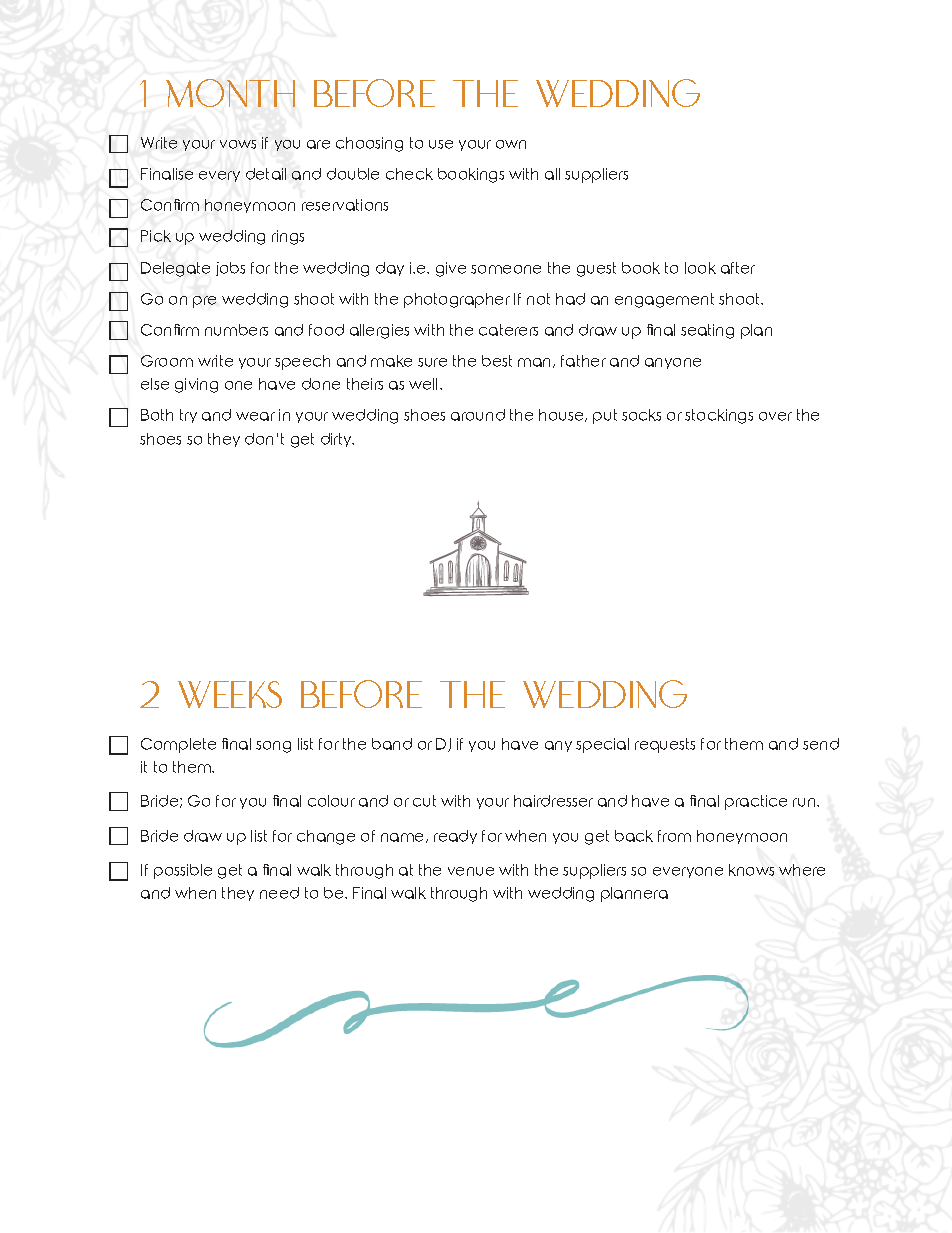 This screenshot has width=952, height=1233. Describe the element at coordinates (471, 871) in the screenshot. I see `venue` at that location.
